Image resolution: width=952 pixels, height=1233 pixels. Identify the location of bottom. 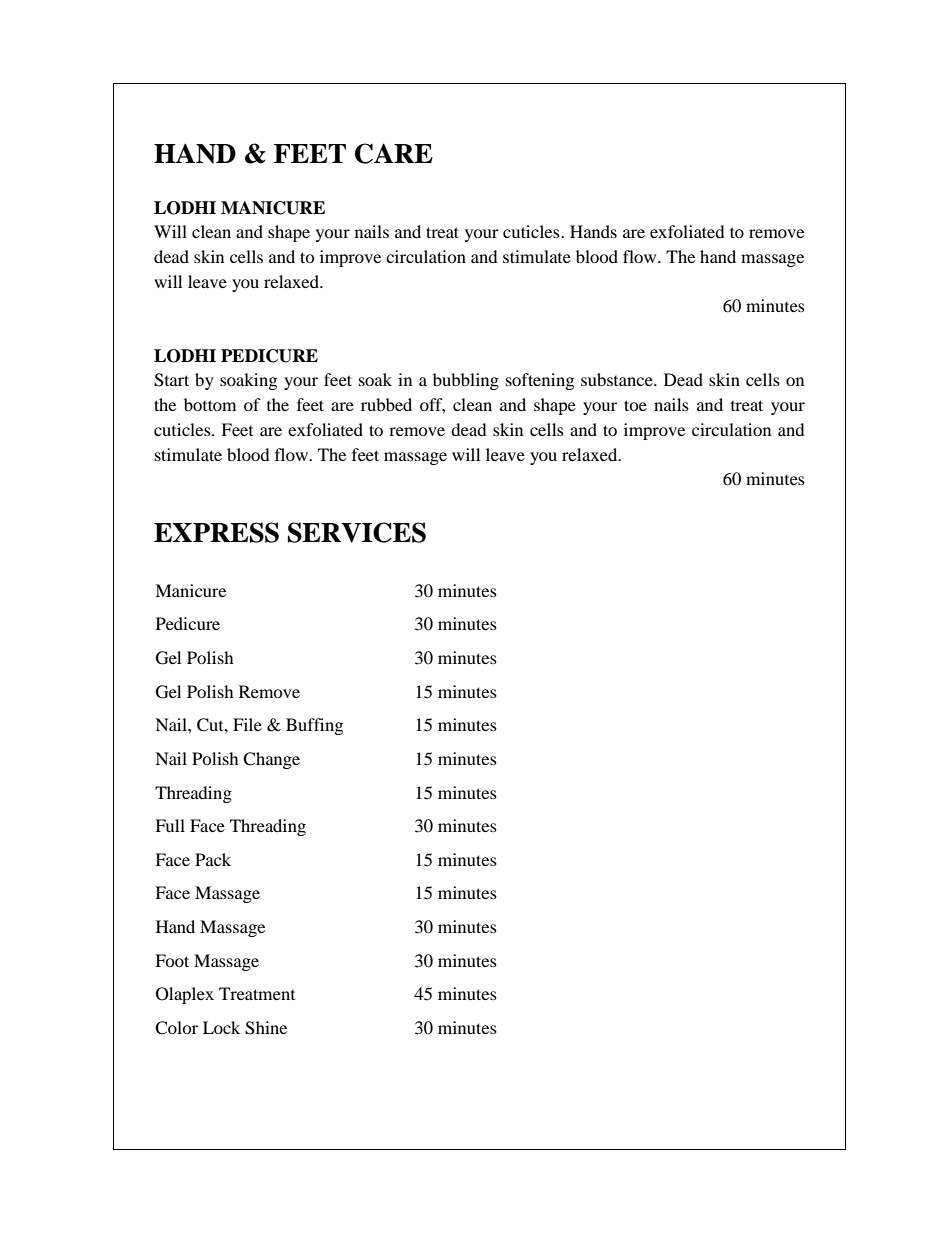
(210, 404).
